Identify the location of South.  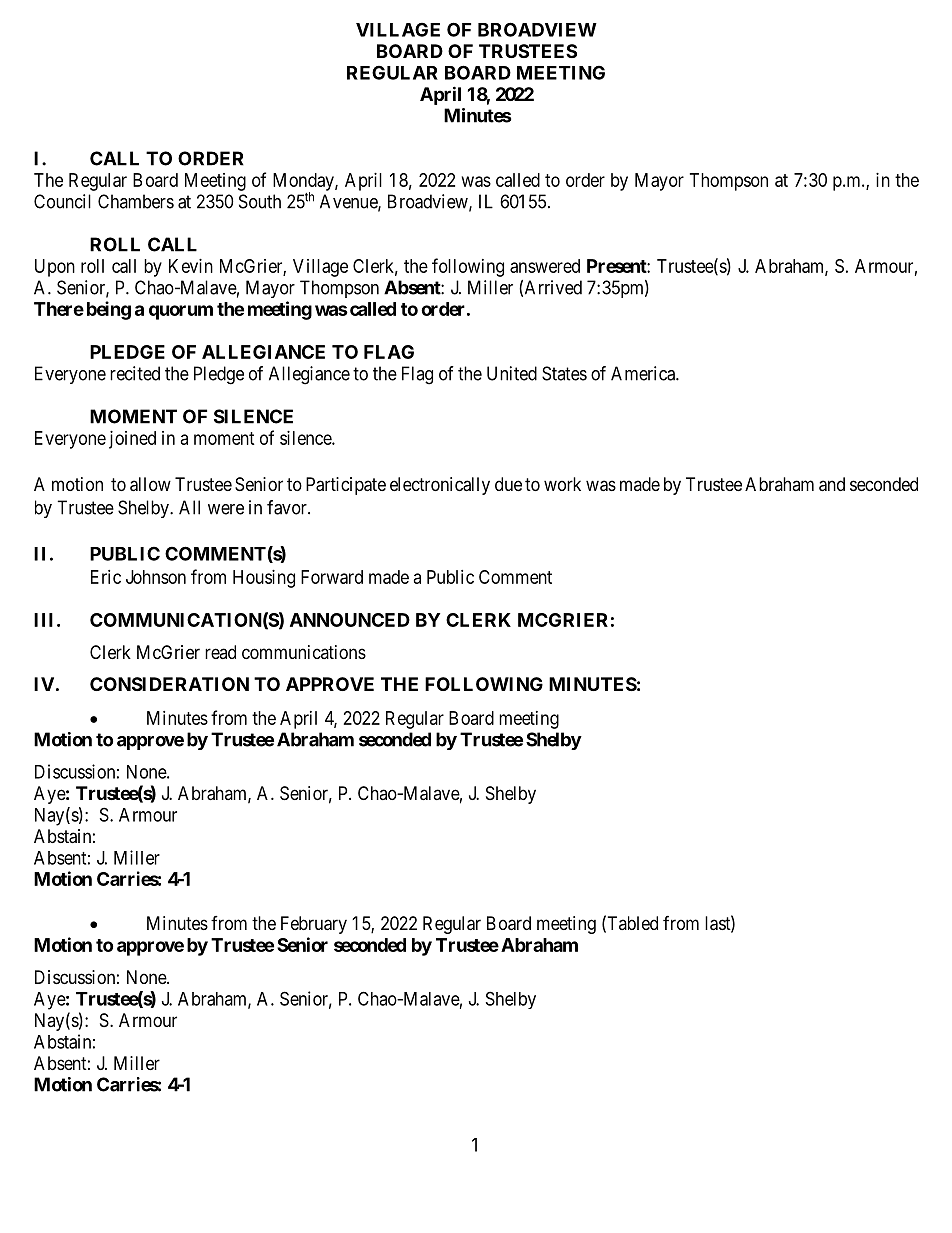
(260, 201).
